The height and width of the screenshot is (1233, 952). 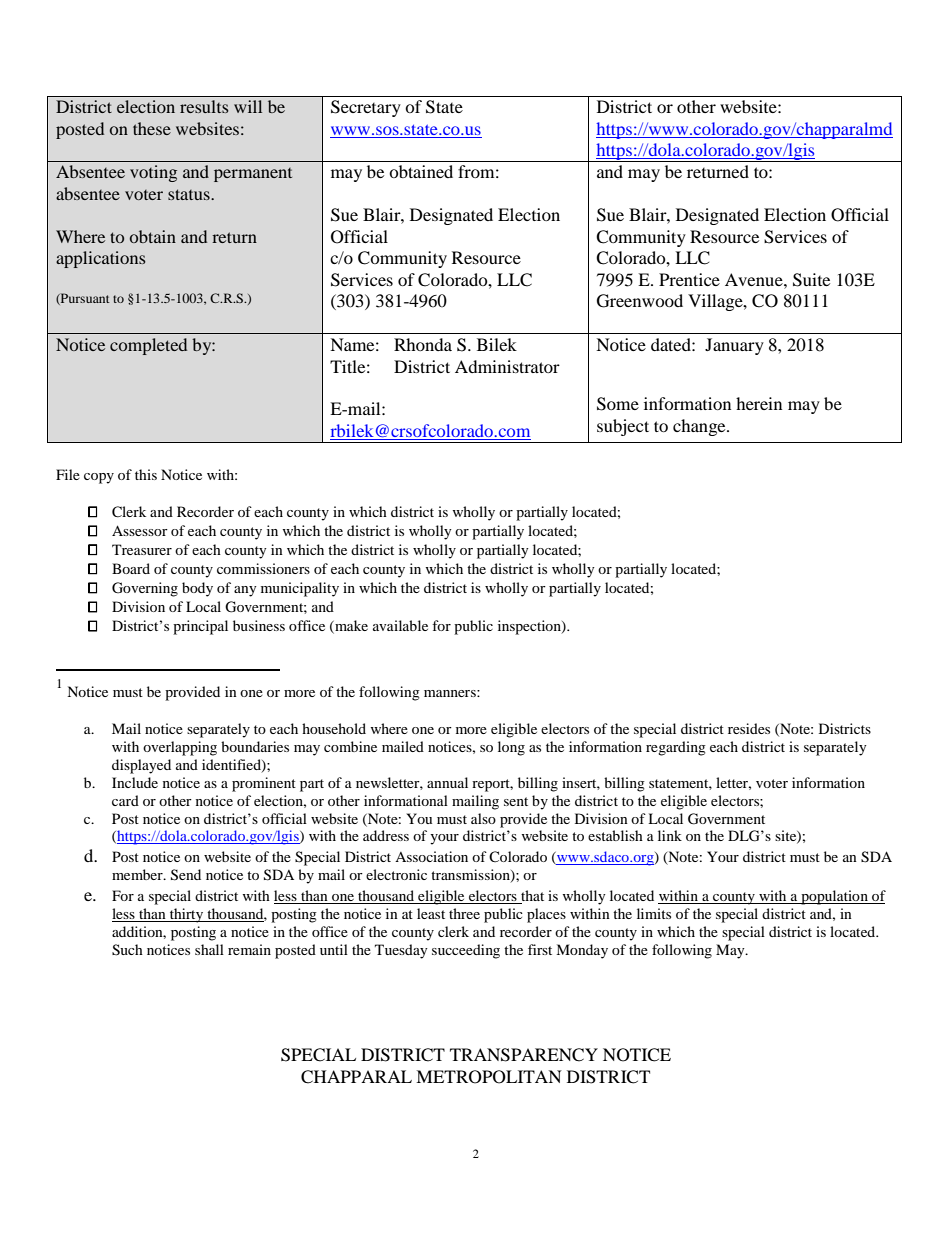 I want to click on resides, so click(x=749, y=728).
